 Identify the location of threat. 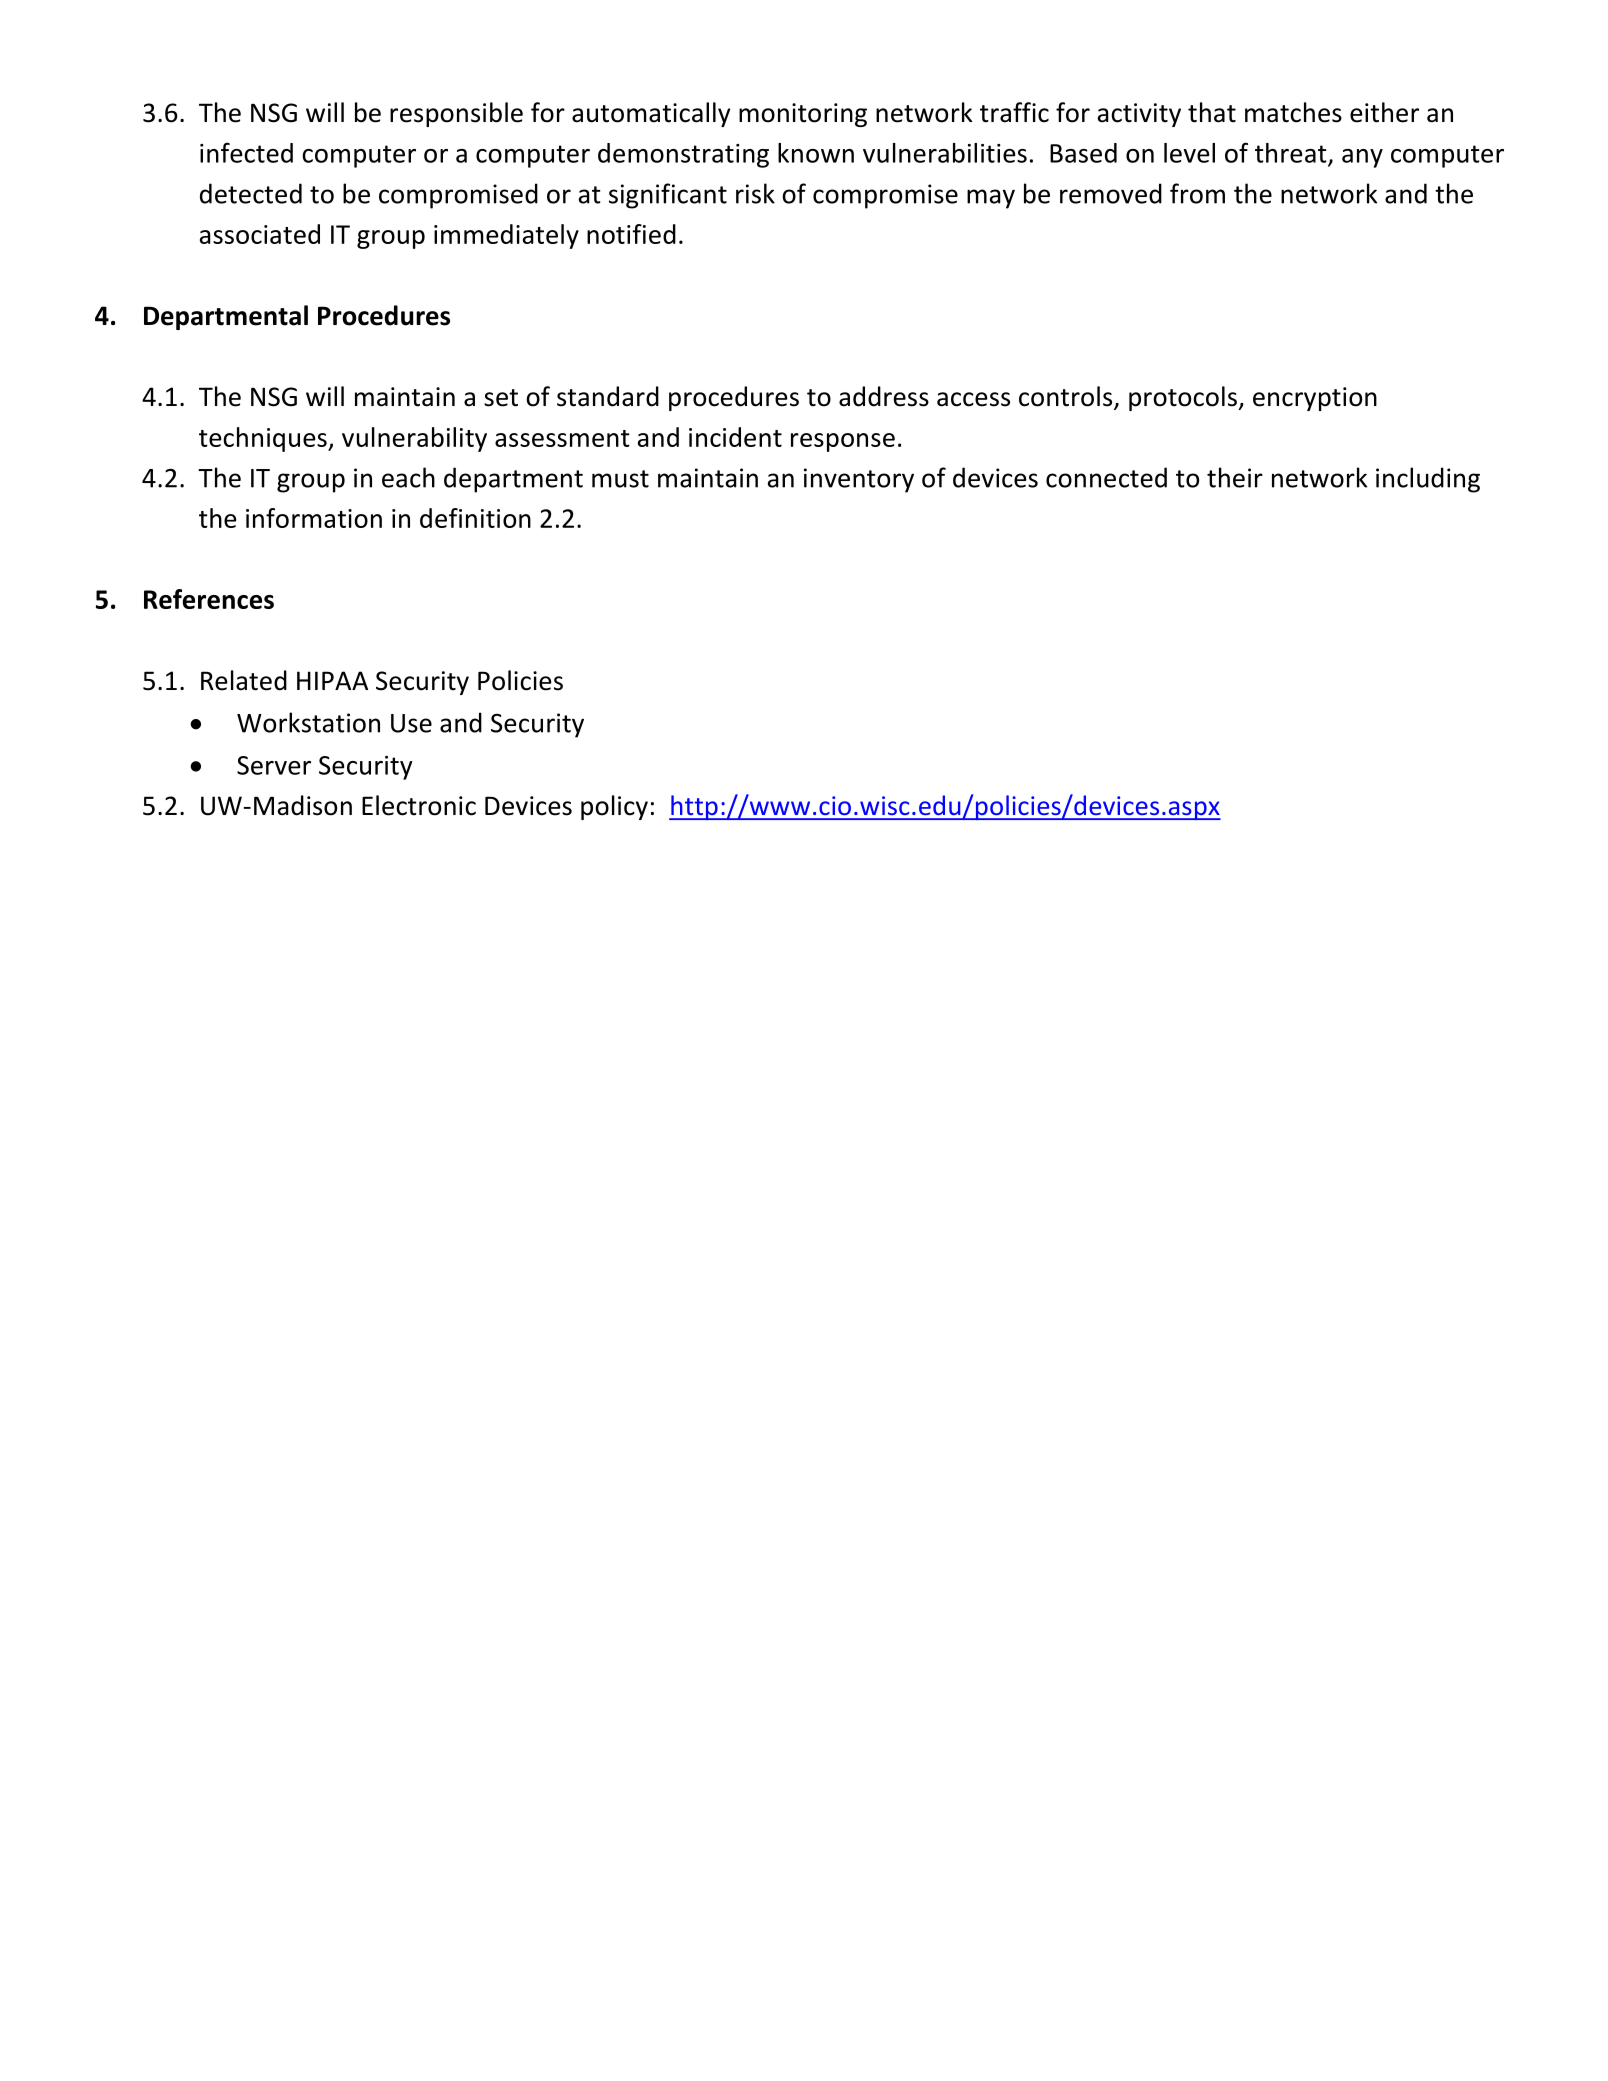
(1292, 154).
